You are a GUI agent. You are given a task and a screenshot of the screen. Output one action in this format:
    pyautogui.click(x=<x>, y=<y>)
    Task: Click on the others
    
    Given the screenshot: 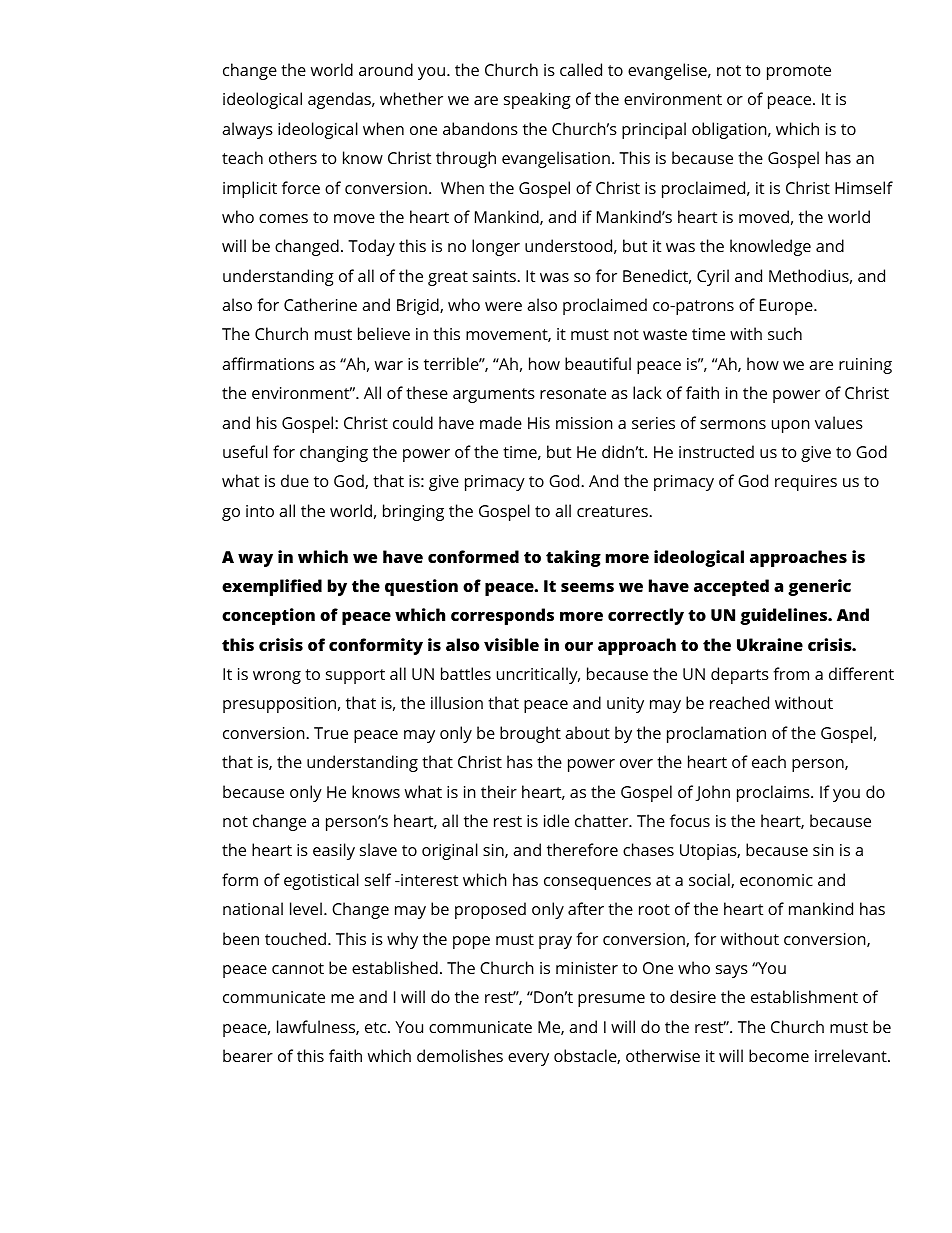 What is the action you would take?
    pyautogui.click(x=293, y=157)
